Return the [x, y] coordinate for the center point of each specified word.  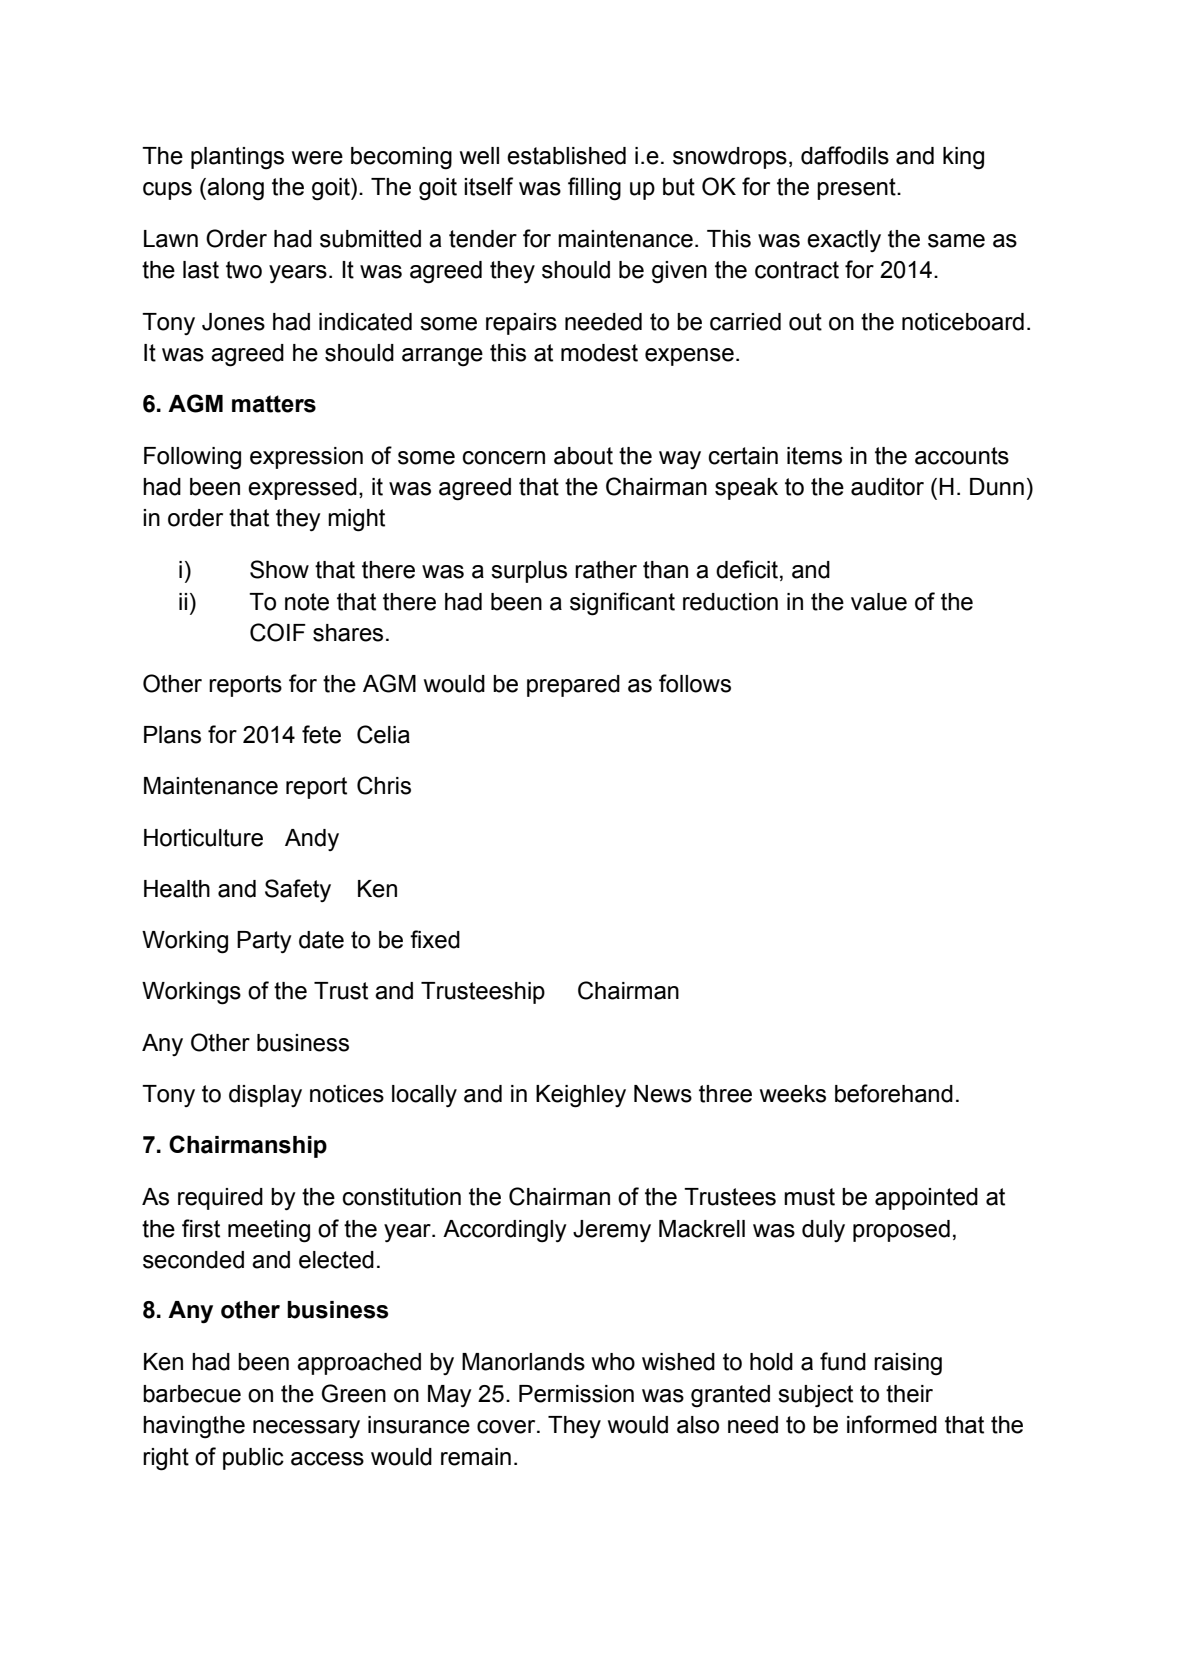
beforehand [894, 1093]
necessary [306, 1429]
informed [892, 1424]
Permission [576, 1394]
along [235, 189]
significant [622, 604]
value [879, 602]
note [307, 602]
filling [594, 189]
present [857, 189]
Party [264, 942]
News [663, 1094]
